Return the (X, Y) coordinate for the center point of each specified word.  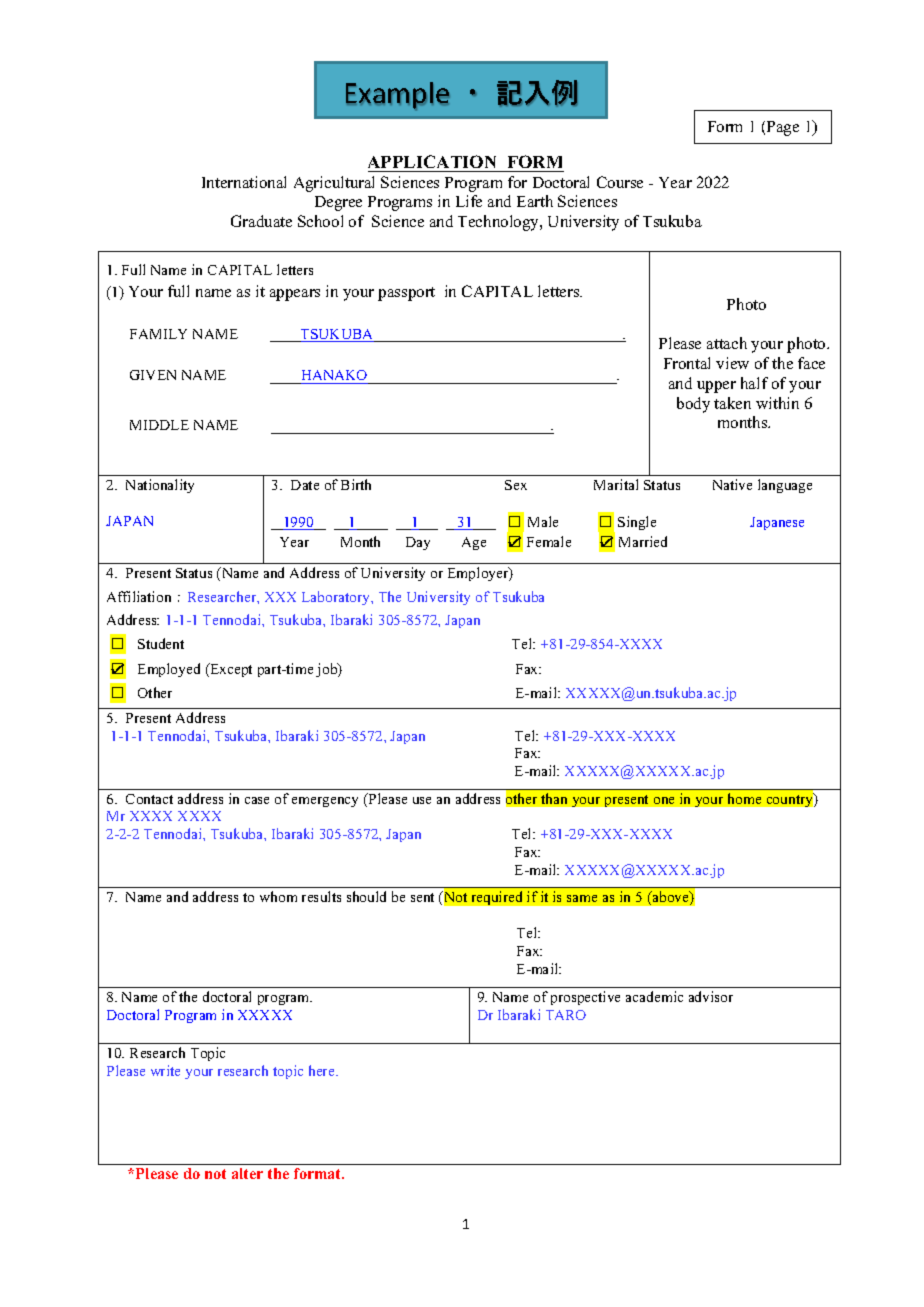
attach (727, 343)
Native (732, 484)
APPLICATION (432, 161)
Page (783, 128)
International (244, 182)
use (422, 800)
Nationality (160, 486)
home (744, 798)
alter (247, 1173)
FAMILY (158, 334)
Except (230, 670)
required (497, 898)
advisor (711, 996)
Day (418, 543)
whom (278, 896)
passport (406, 294)
